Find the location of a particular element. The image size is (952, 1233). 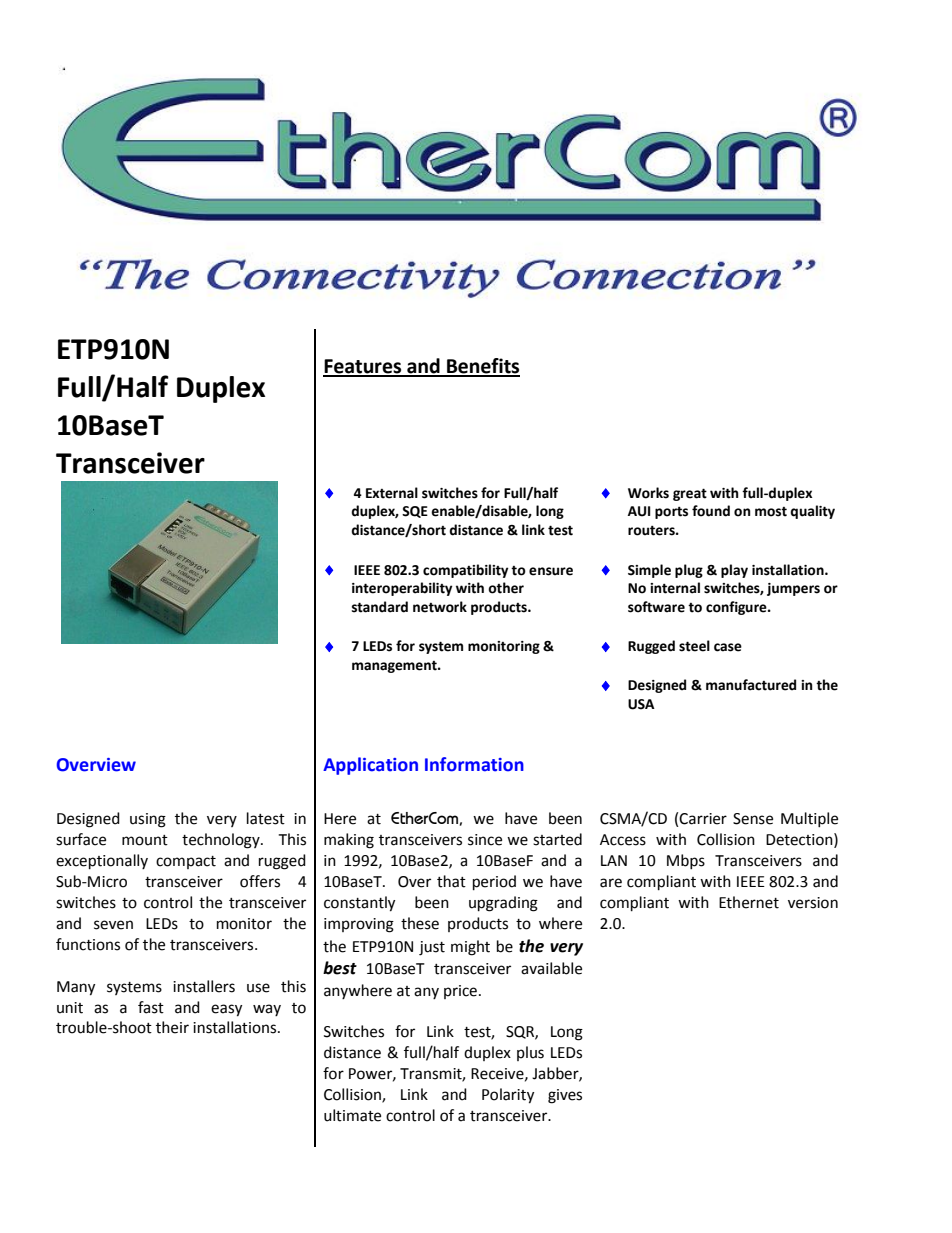

manufactured is located at coordinates (751, 685).
